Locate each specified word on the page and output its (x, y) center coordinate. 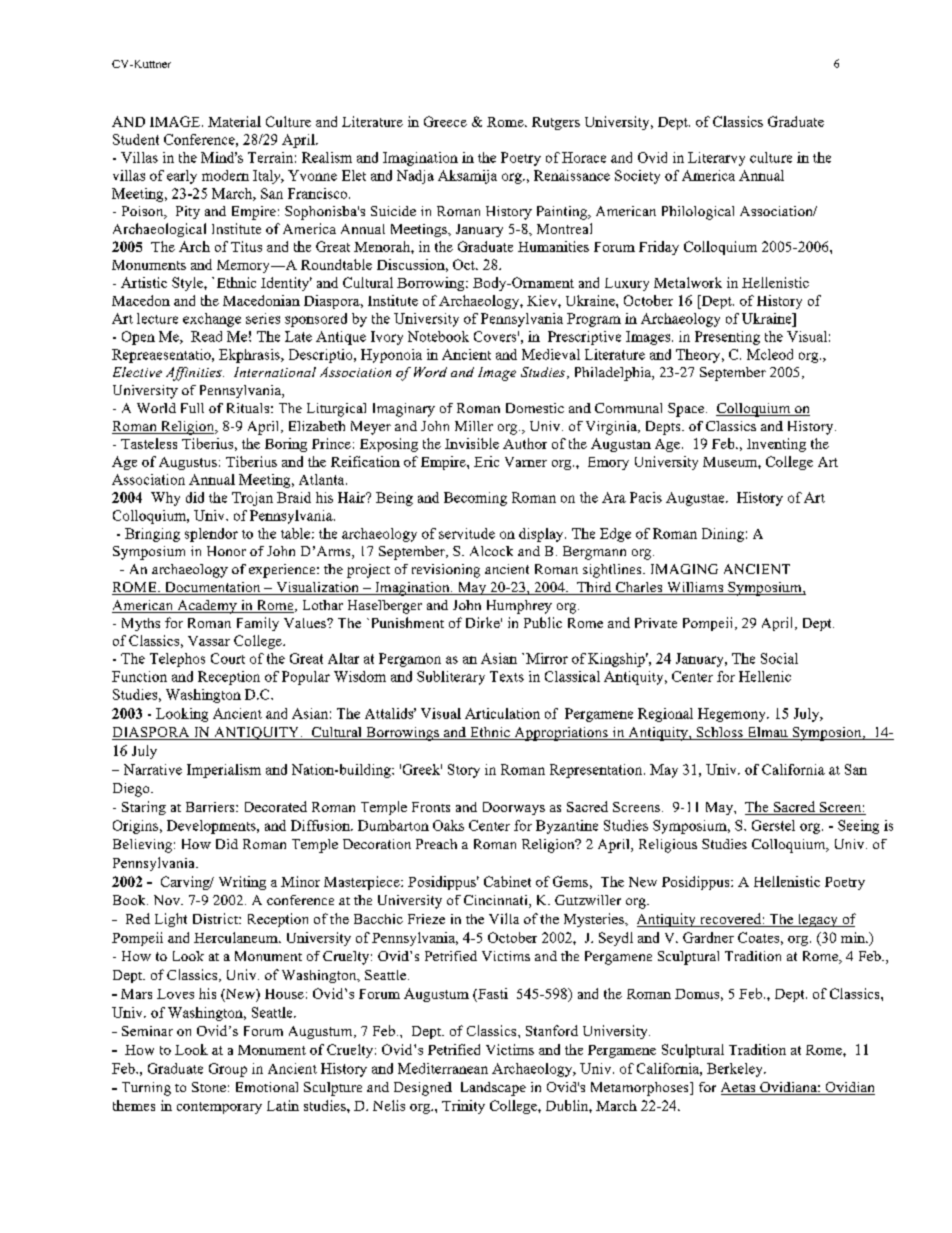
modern (225, 175)
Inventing (776, 445)
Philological (698, 213)
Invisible (472, 443)
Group (228, 1070)
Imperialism (224, 771)
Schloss (719, 733)
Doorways (514, 808)
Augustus (188, 463)
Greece (445, 121)
